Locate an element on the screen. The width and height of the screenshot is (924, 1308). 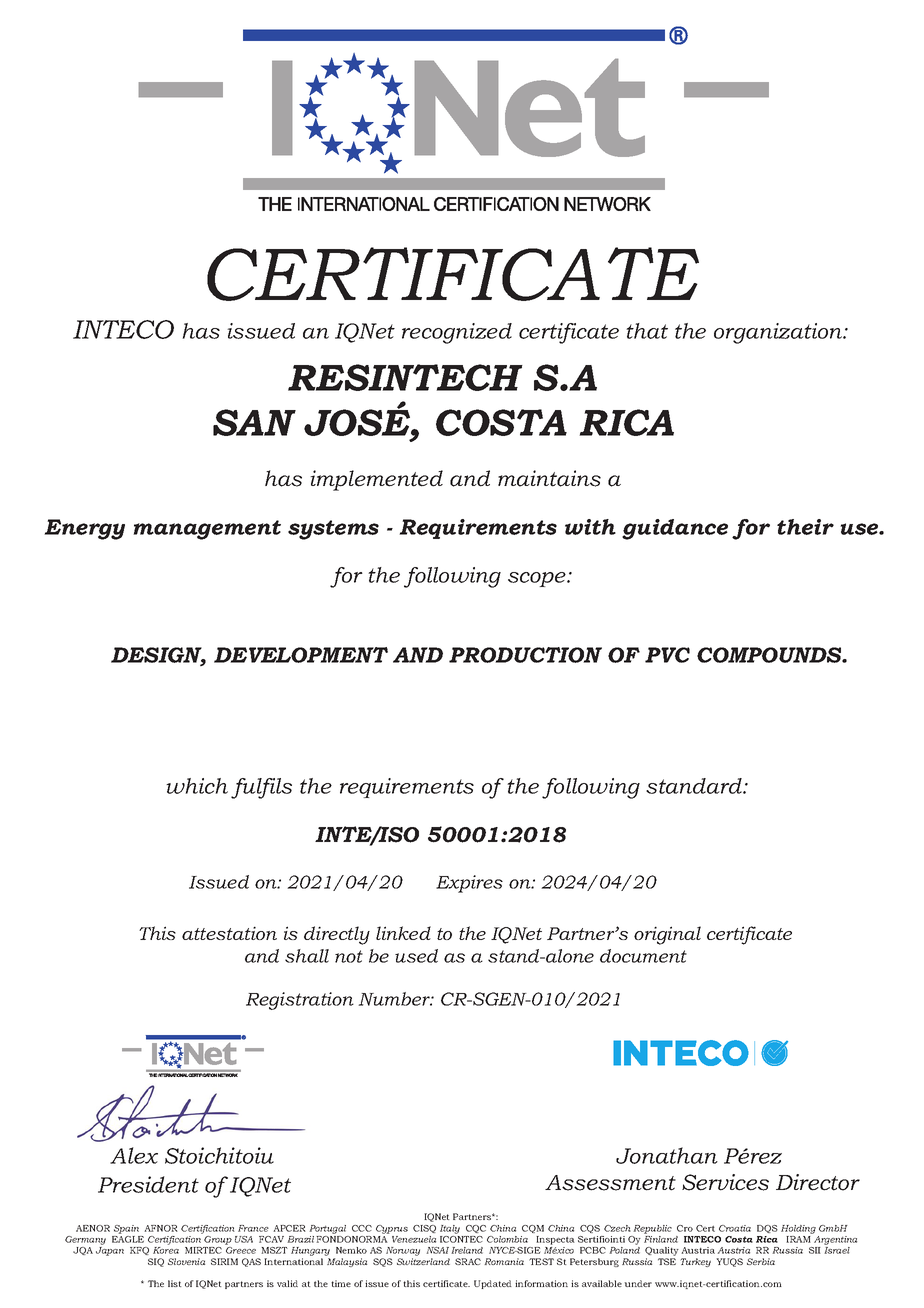
Registration is located at coordinates (300, 1001).
